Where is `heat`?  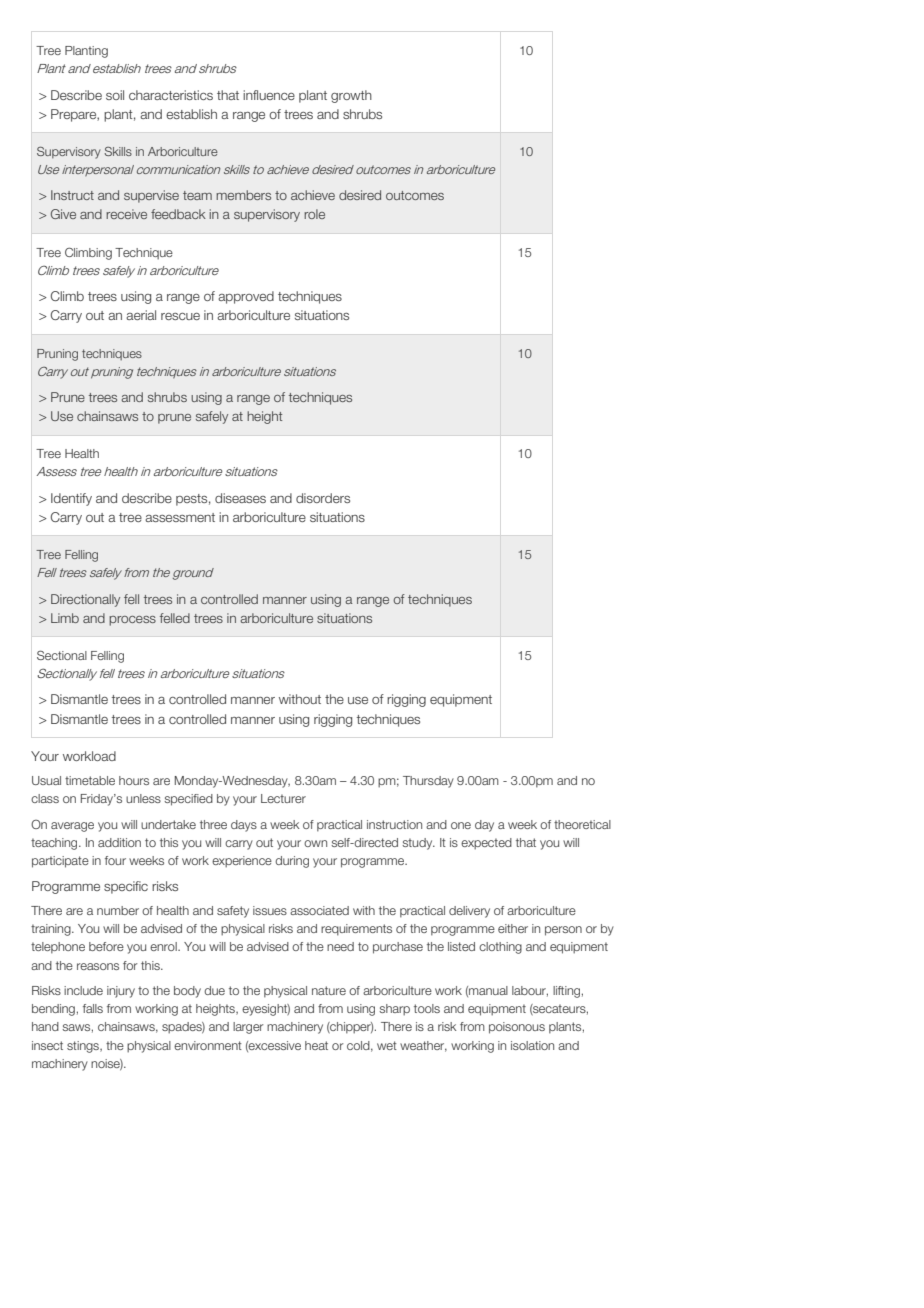 heat is located at coordinates (316, 1045).
